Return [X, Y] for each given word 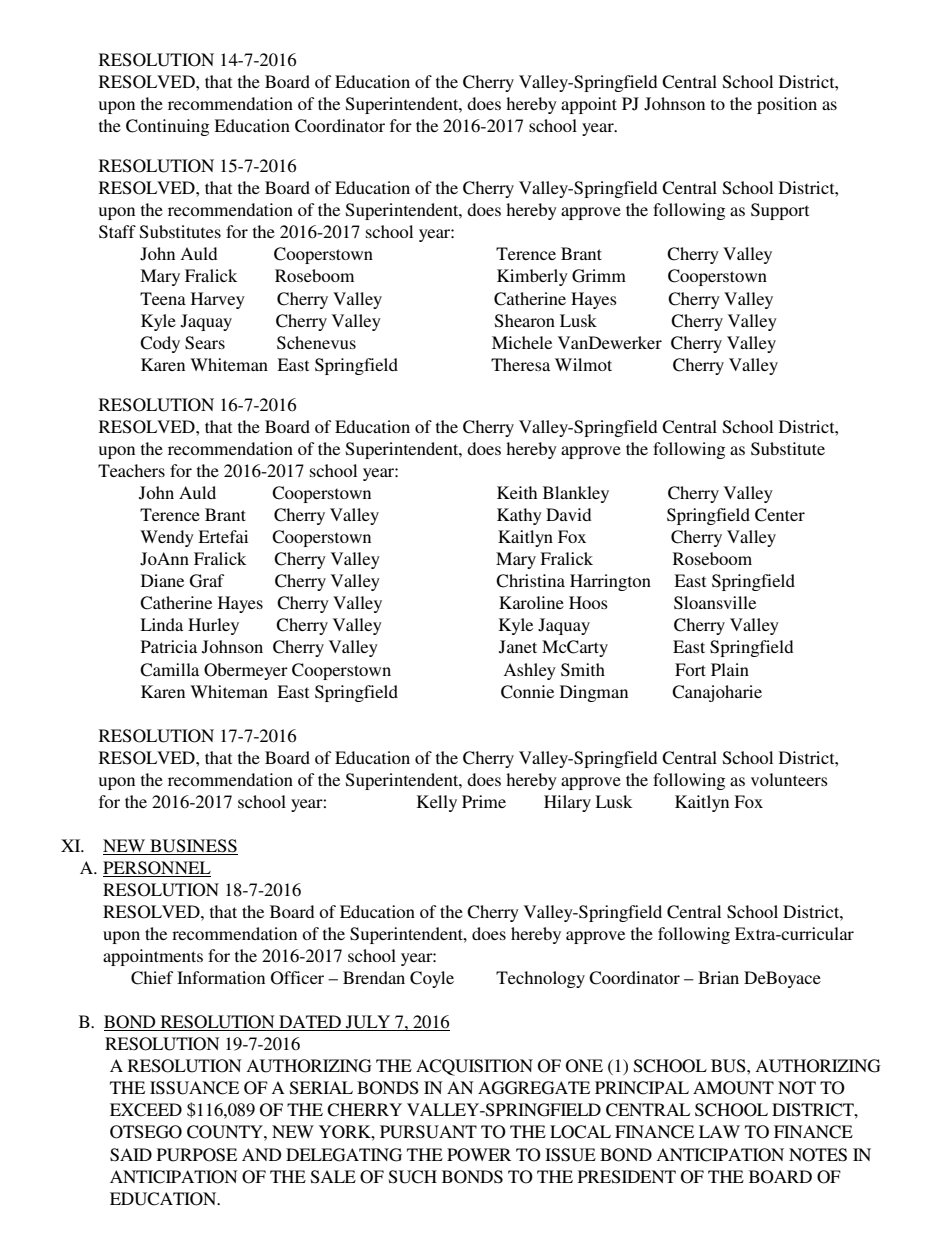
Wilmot [583, 364]
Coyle [432, 979]
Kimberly [532, 277]
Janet [518, 647]
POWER [479, 1155]
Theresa [520, 364]
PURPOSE [197, 1155]
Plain [730, 669]
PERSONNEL [157, 869]
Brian [718, 977]
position [787, 105]
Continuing [167, 127]
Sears [205, 343]
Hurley [213, 626]
